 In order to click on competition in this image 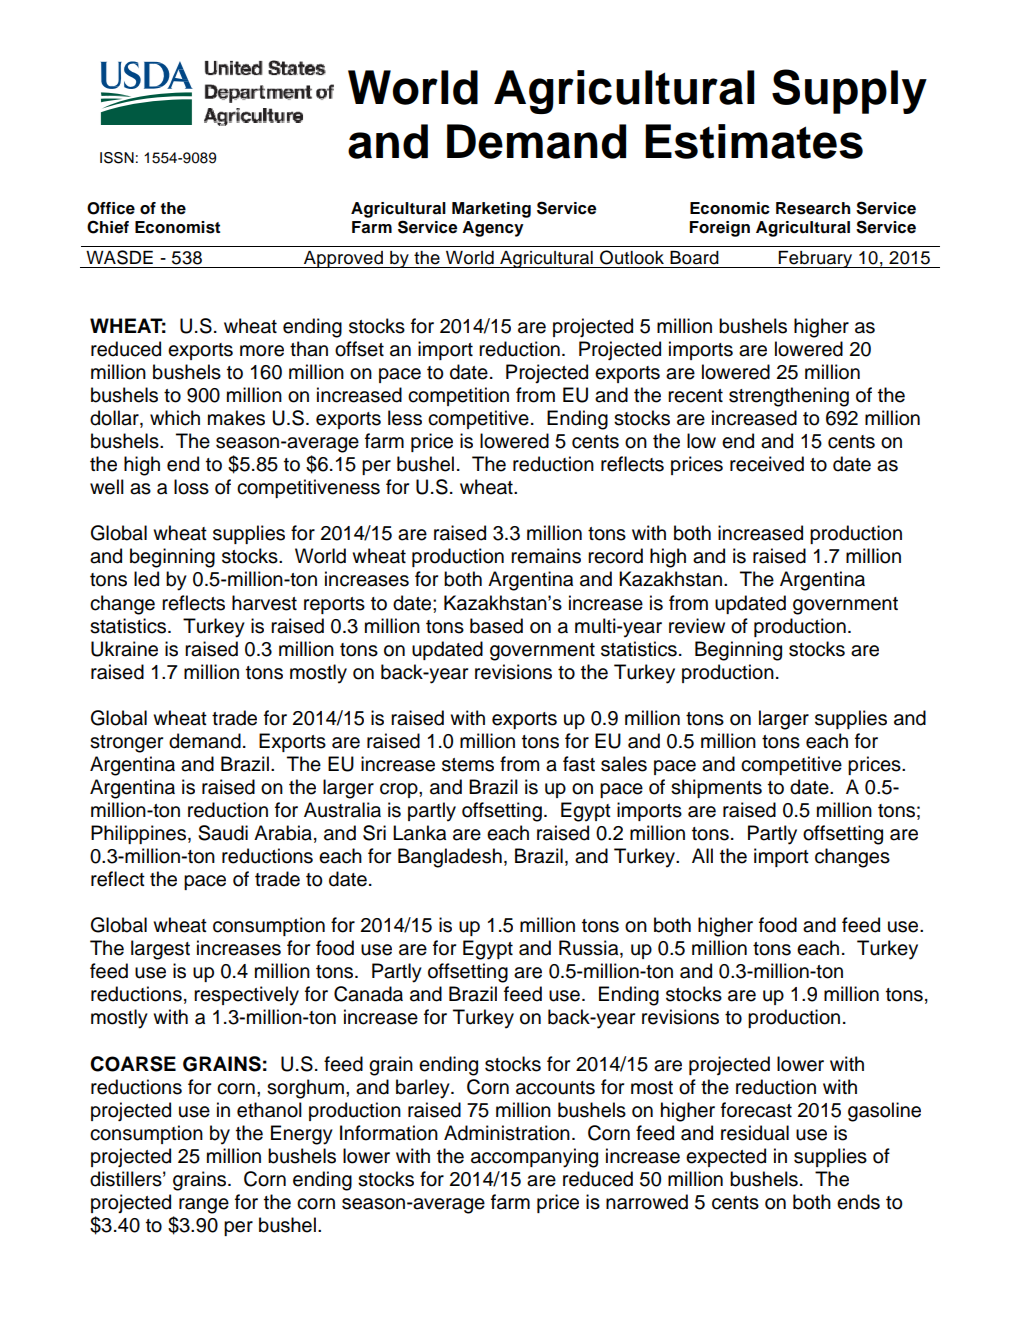, I will do `click(458, 396)`.
